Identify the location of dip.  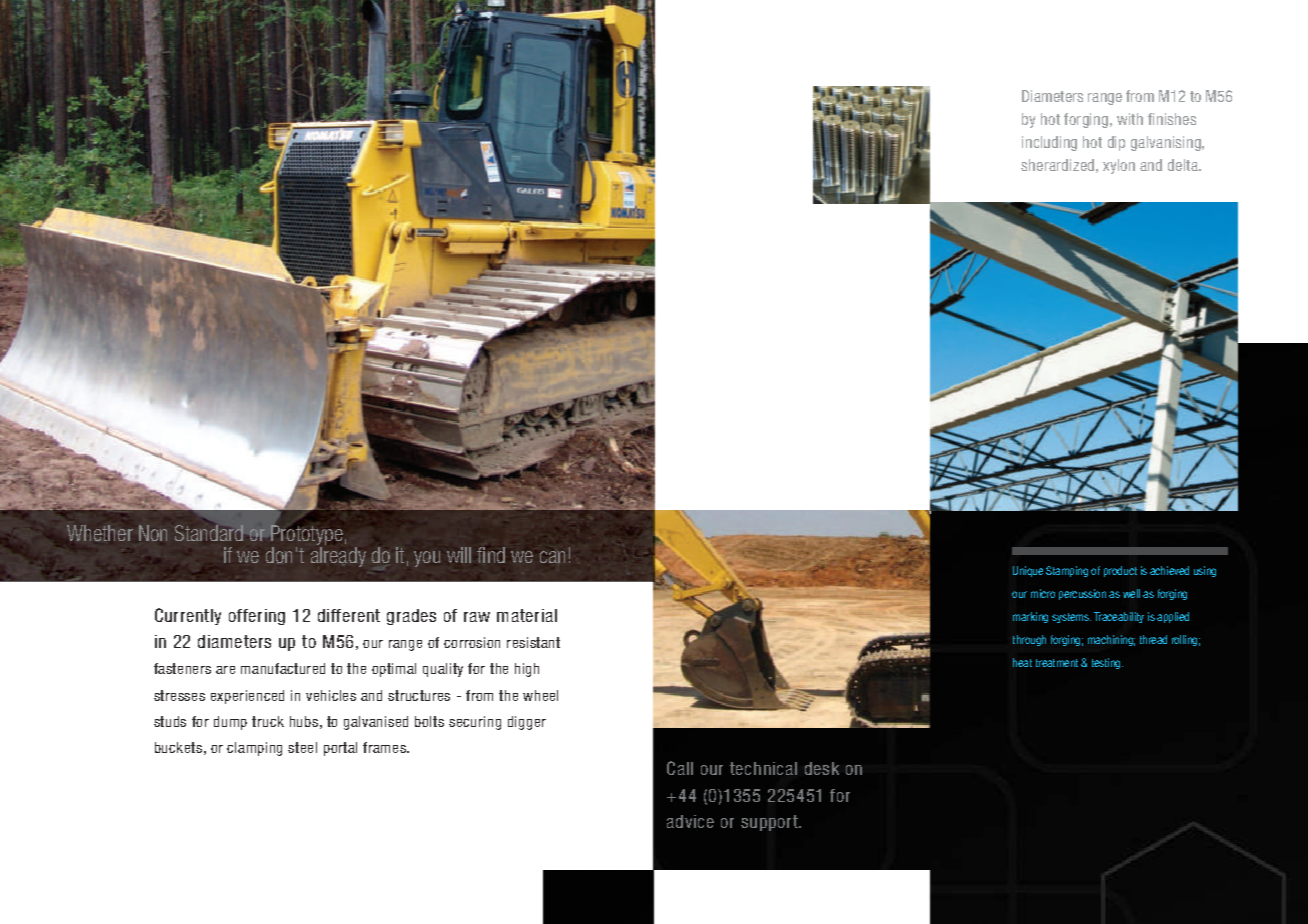
(1116, 143).
